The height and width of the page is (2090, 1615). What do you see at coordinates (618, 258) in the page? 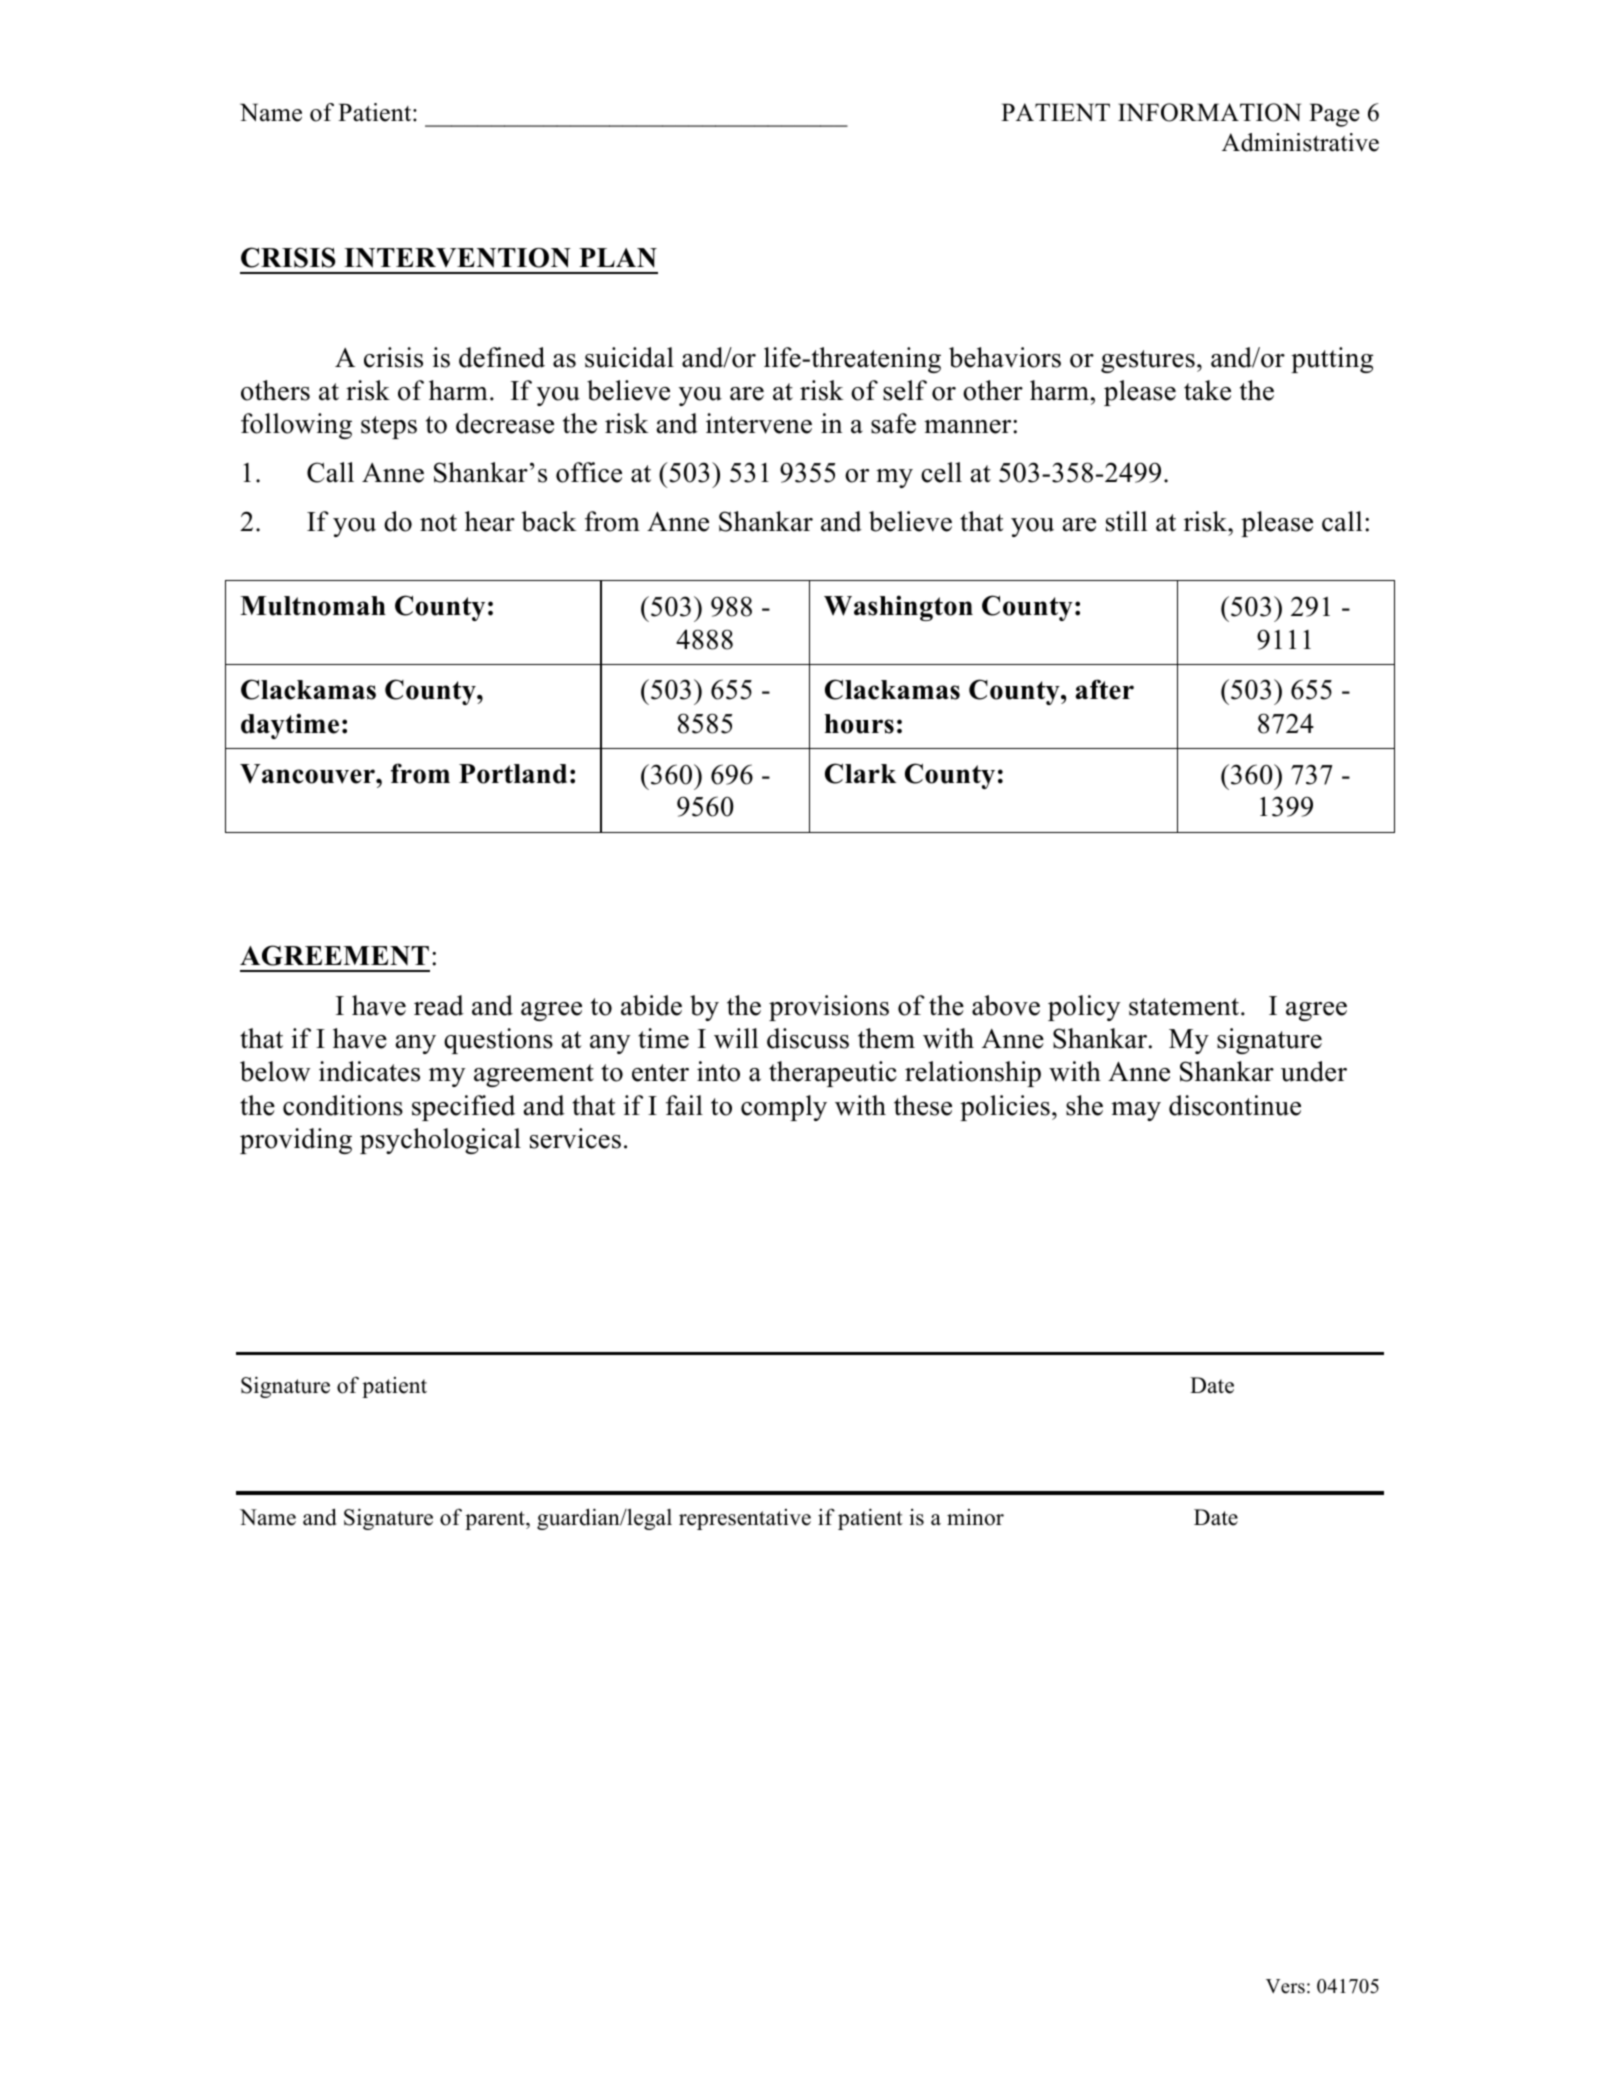
I see `PLAN` at bounding box center [618, 258].
